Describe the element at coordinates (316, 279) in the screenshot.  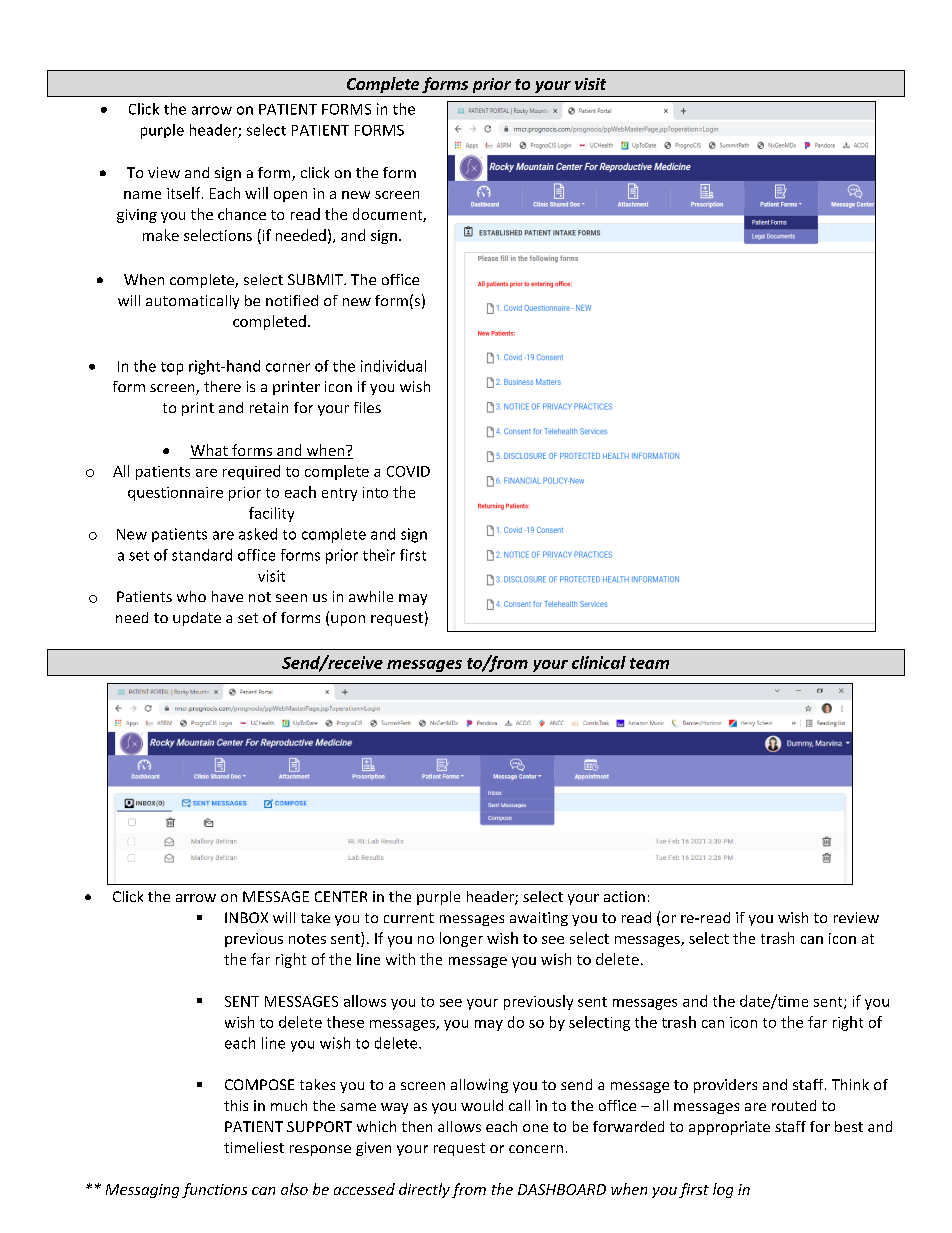
I see `SUBMIT` at that location.
